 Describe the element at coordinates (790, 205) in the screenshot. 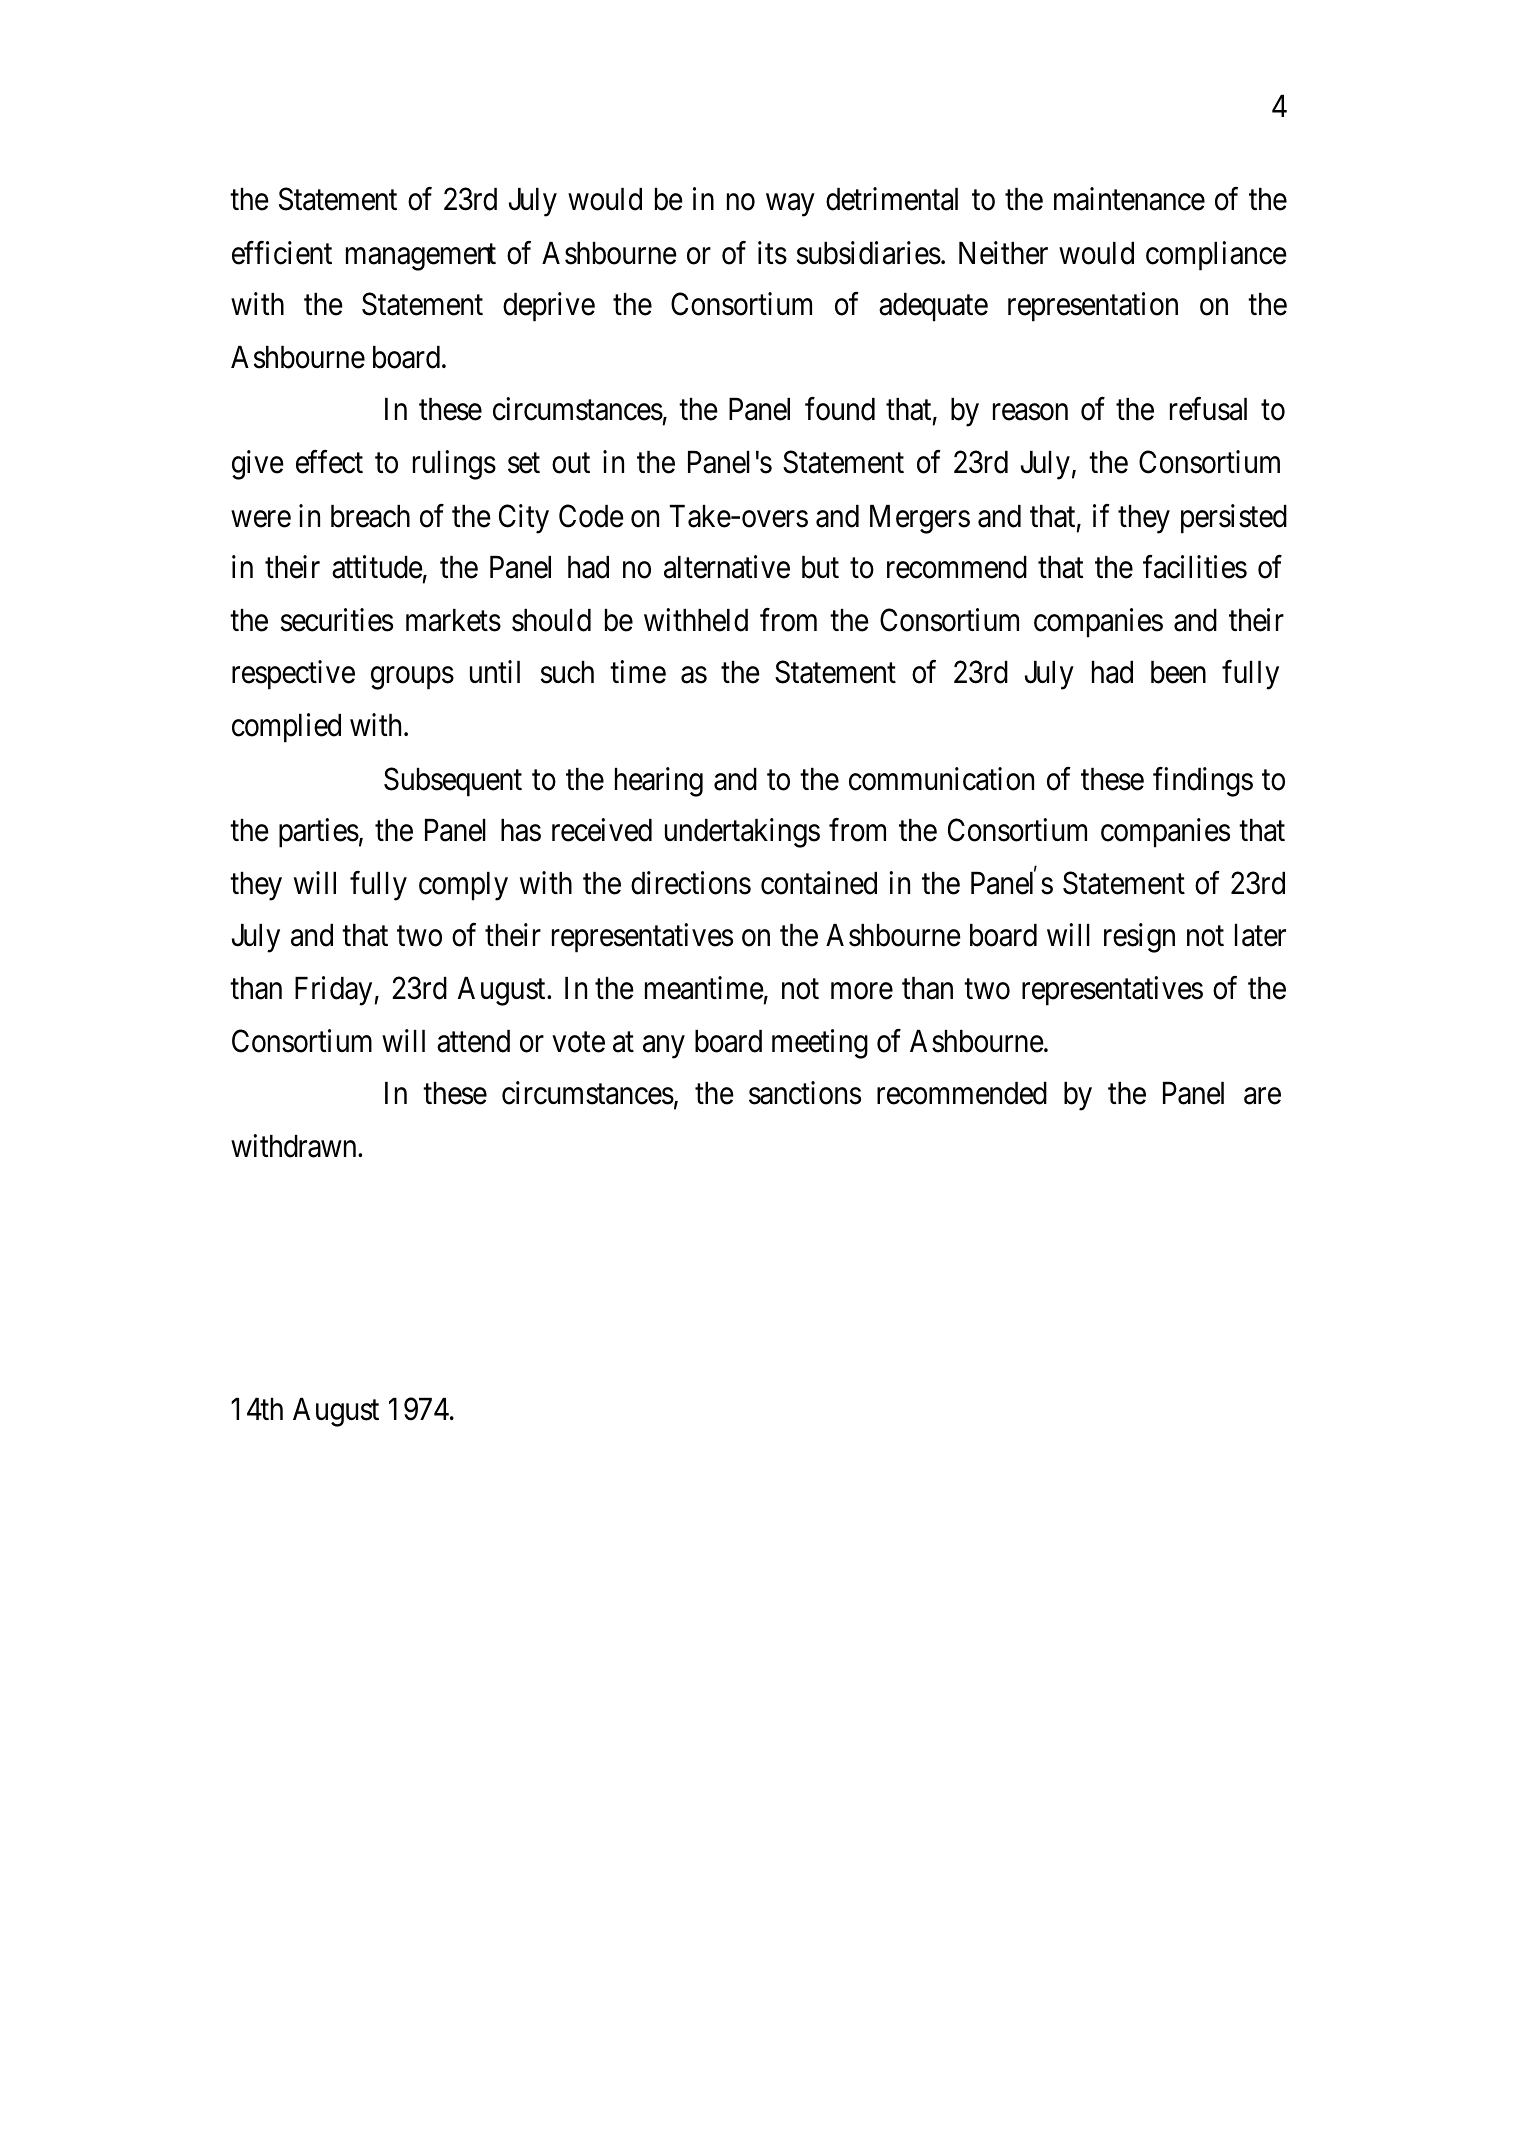

I see `way` at that location.
